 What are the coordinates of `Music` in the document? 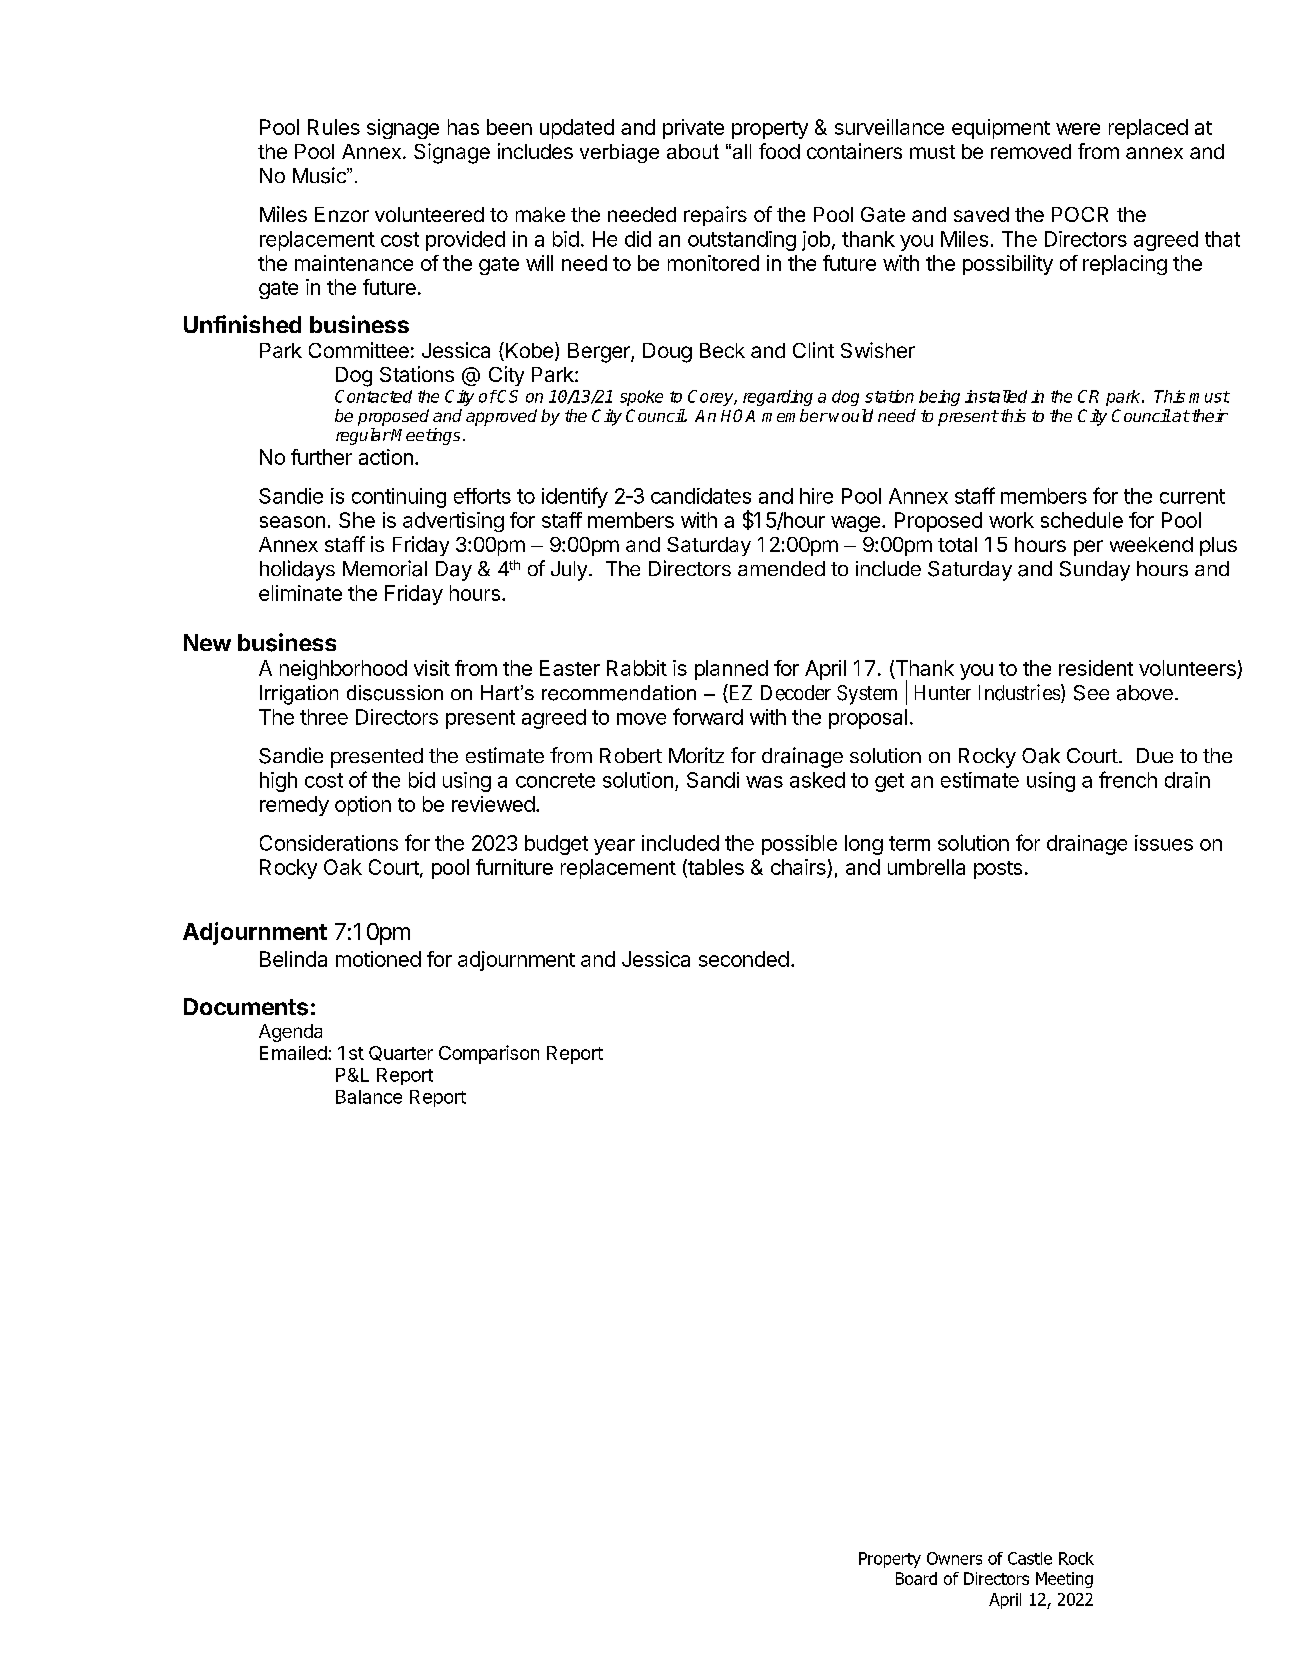 It's located at (320, 175).
